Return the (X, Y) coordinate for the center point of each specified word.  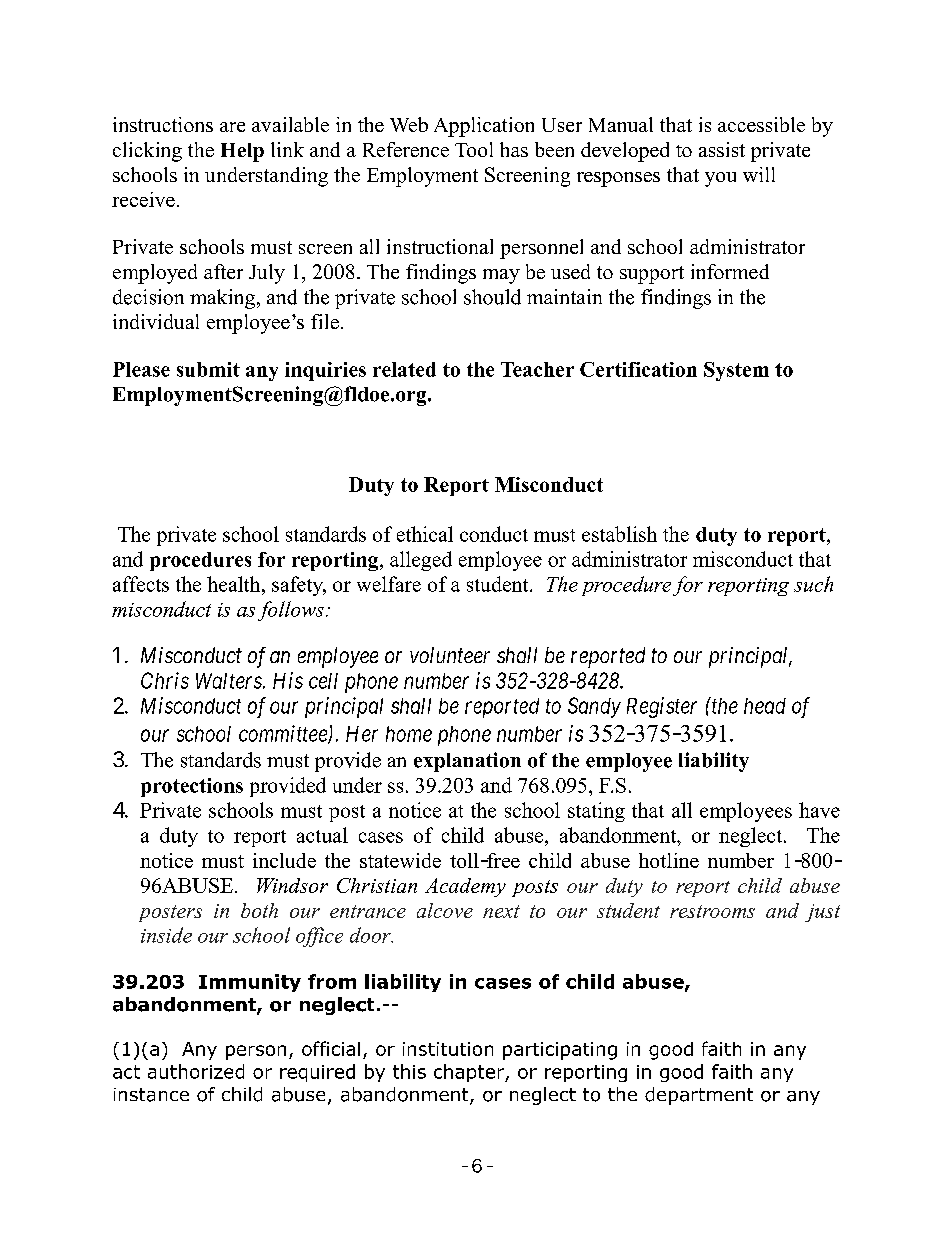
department (699, 1096)
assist (722, 149)
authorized (196, 1071)
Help (242, 152)
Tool (474, 149)
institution (448, 1049)
